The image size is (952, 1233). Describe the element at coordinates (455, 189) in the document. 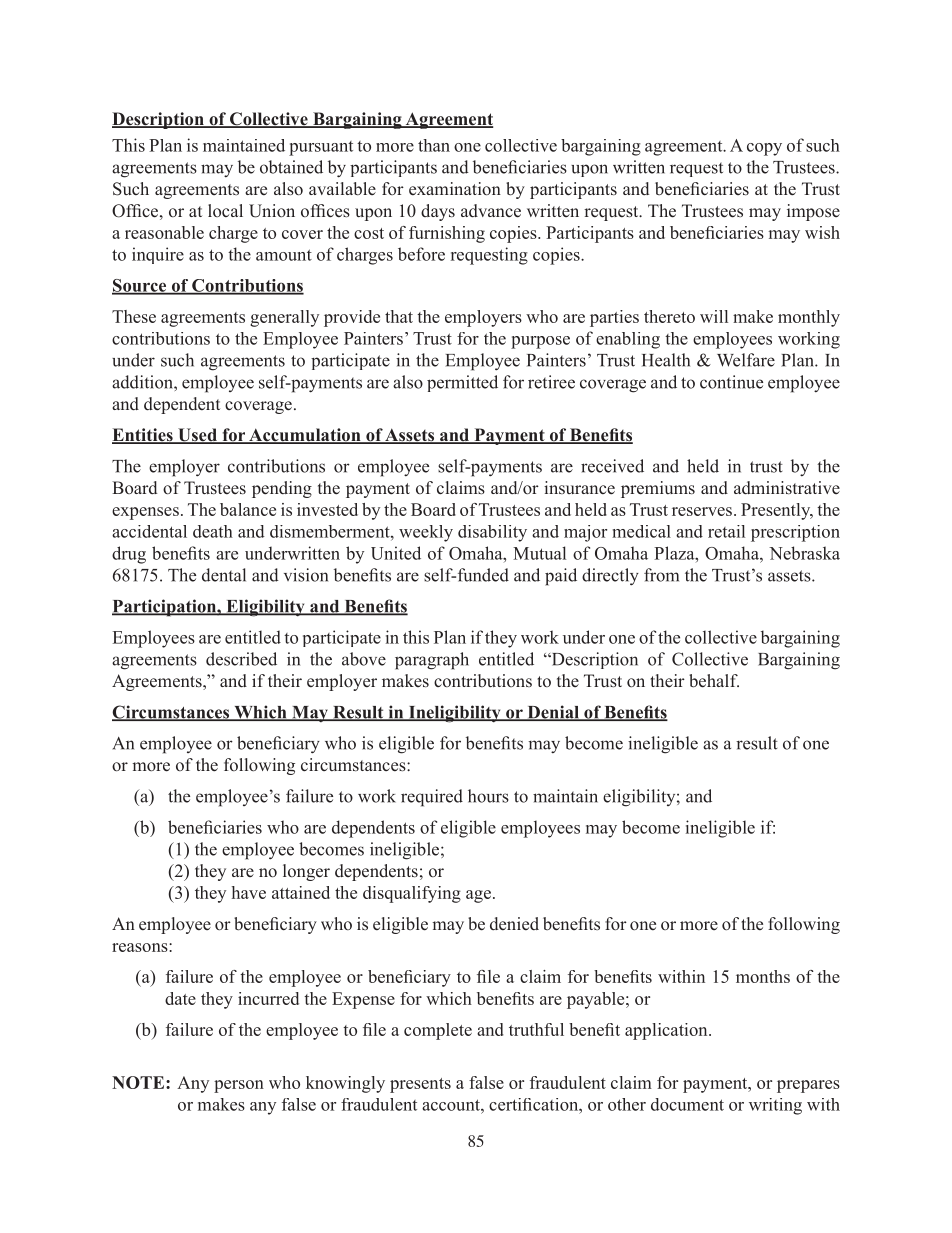

I see `examination` at that location.
